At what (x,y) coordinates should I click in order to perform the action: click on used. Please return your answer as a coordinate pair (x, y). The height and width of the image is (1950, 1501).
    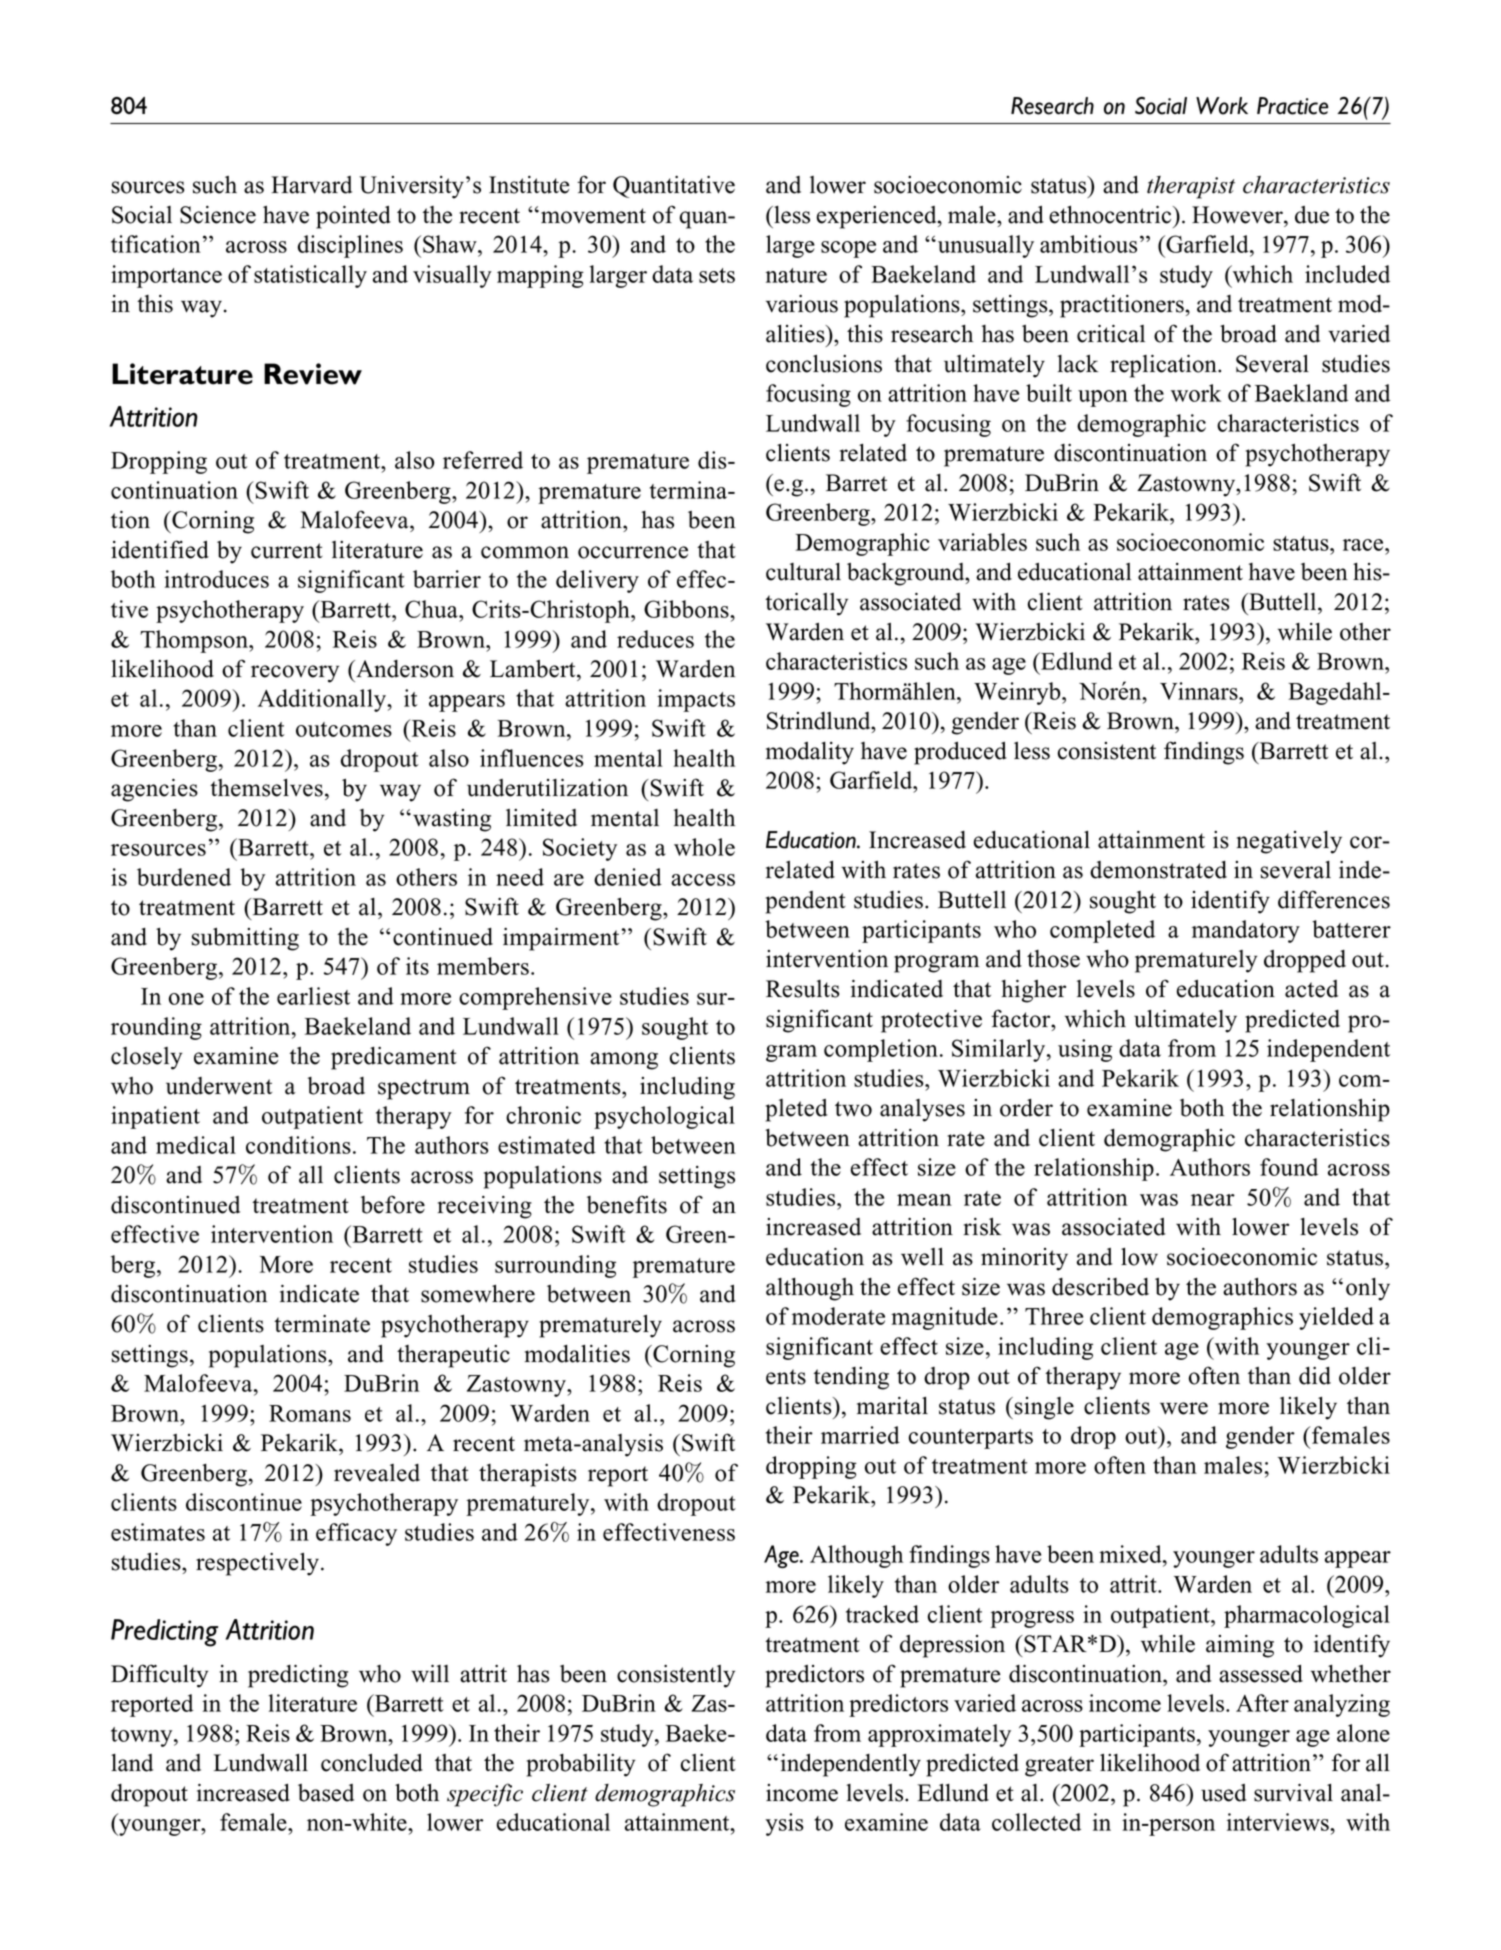
    Looking at the image, I should click on (1224, 1793).
